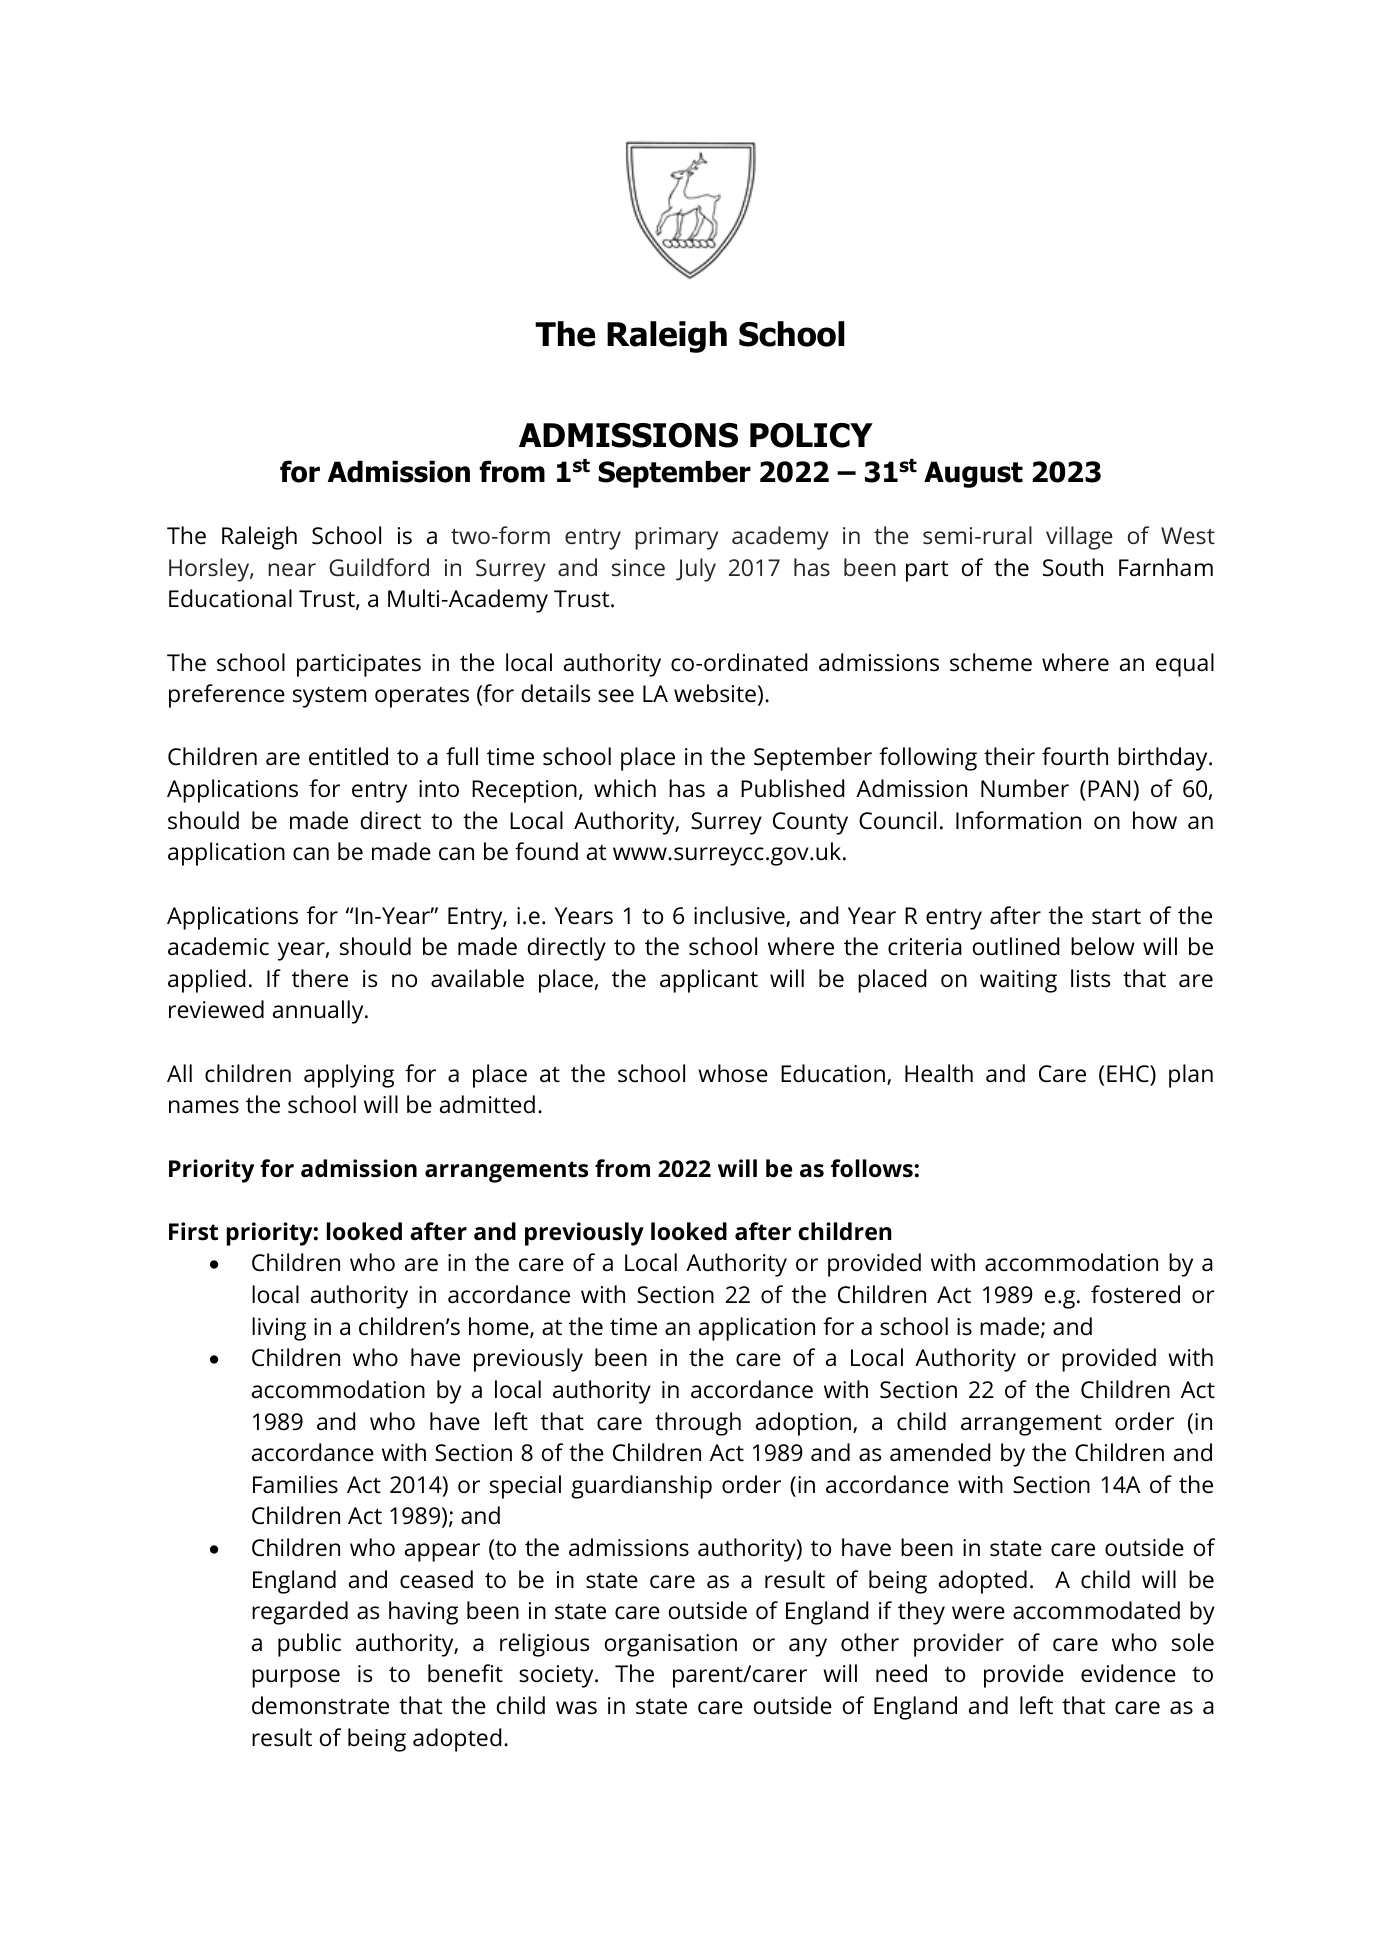 The width and height of the screenshot is (1382, 1955). I want to click on entitled, so click(348, 756).
